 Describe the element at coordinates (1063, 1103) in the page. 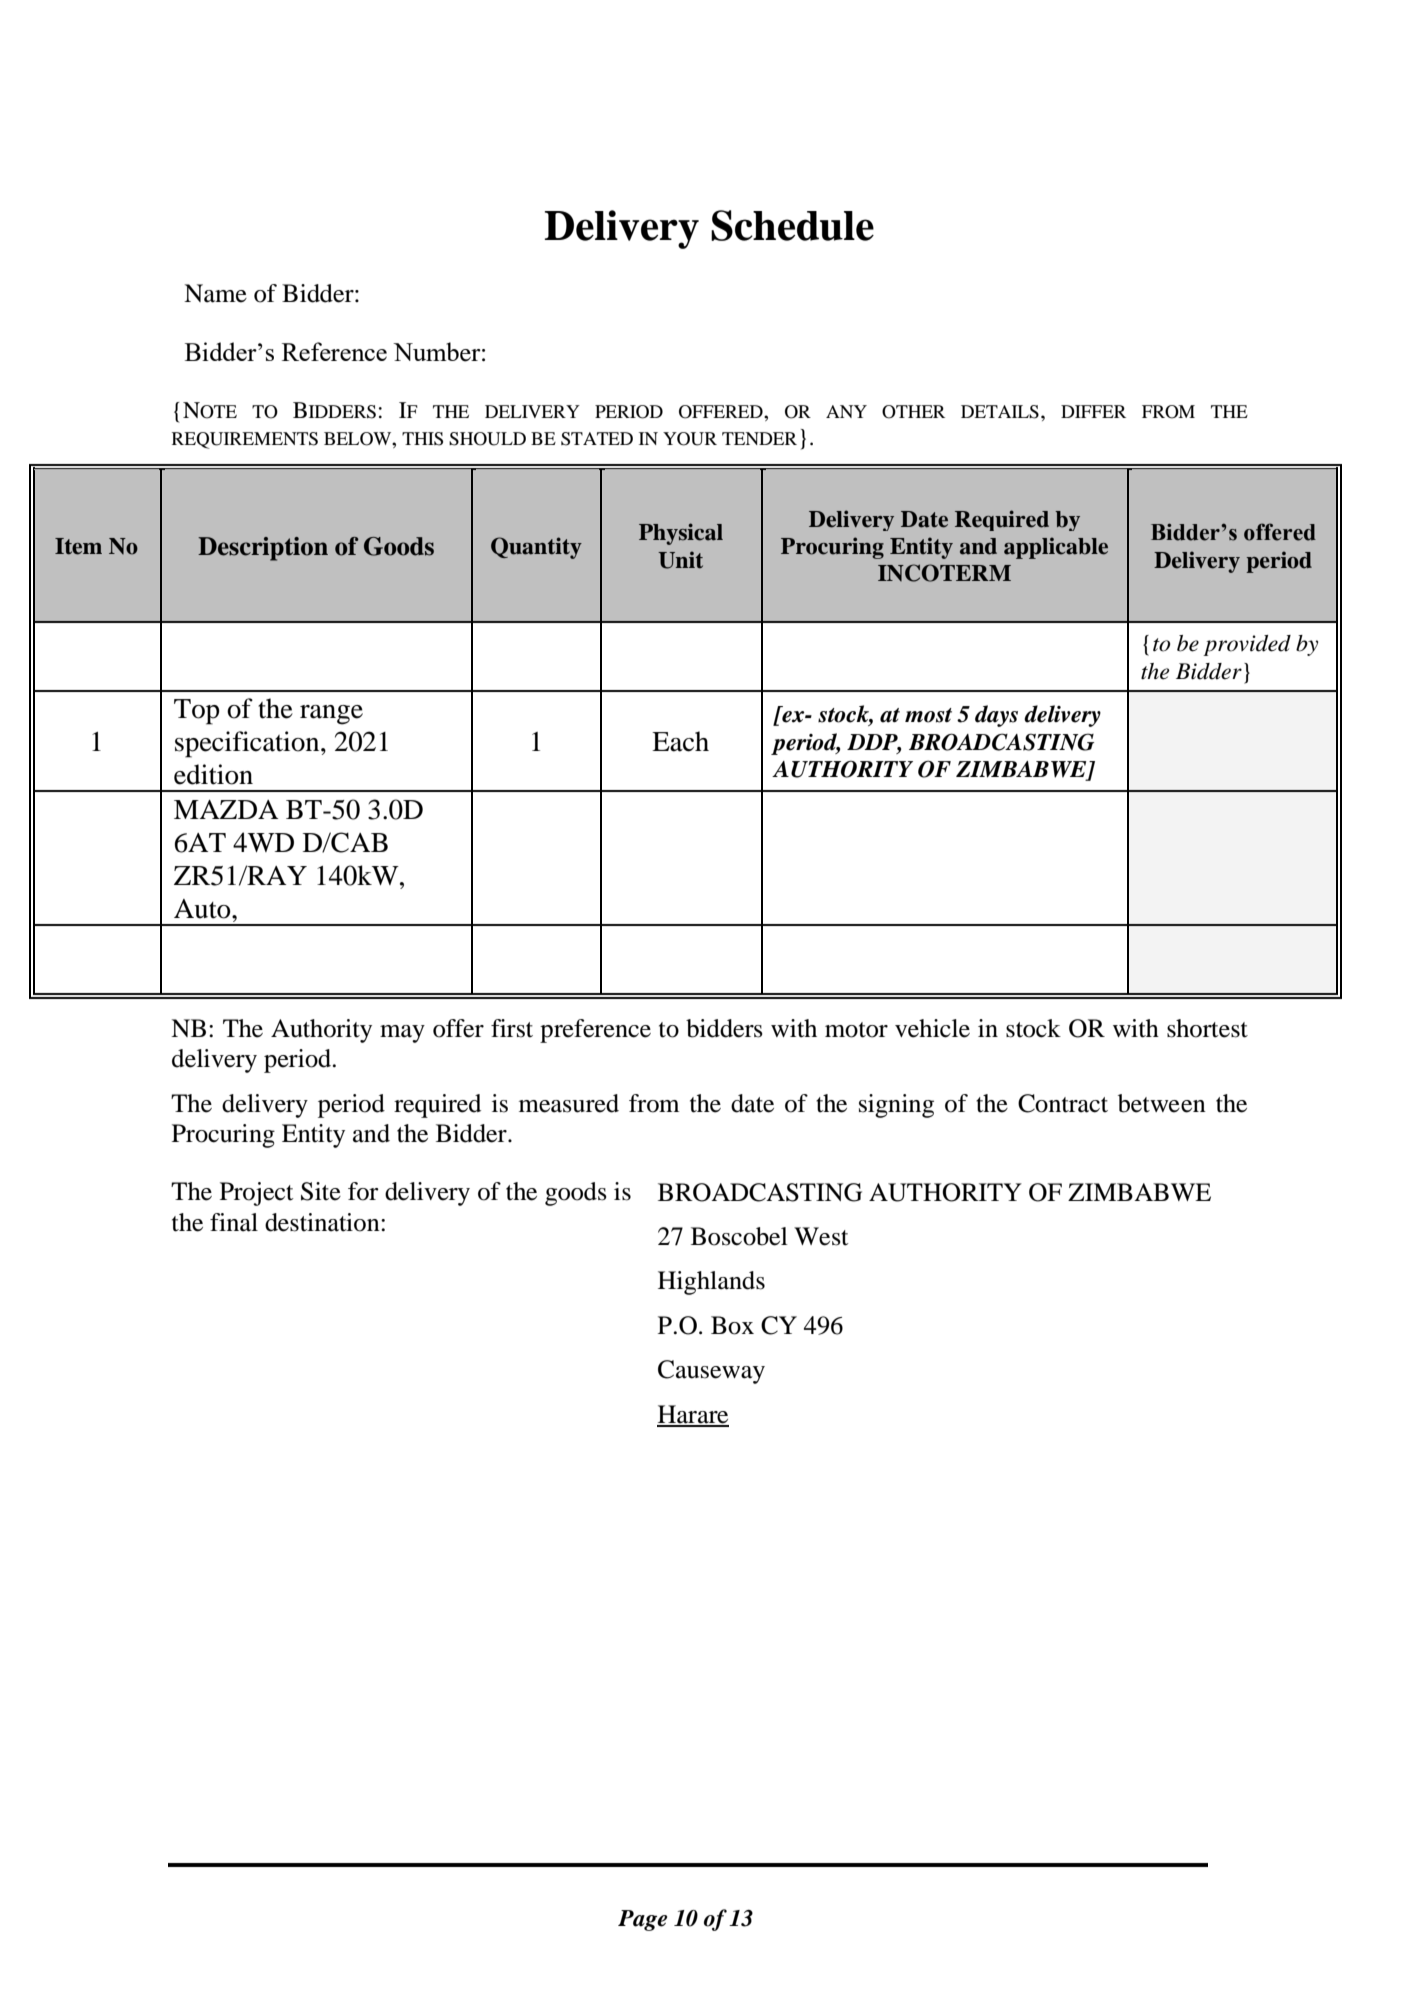

I see `Contract` at that location.
